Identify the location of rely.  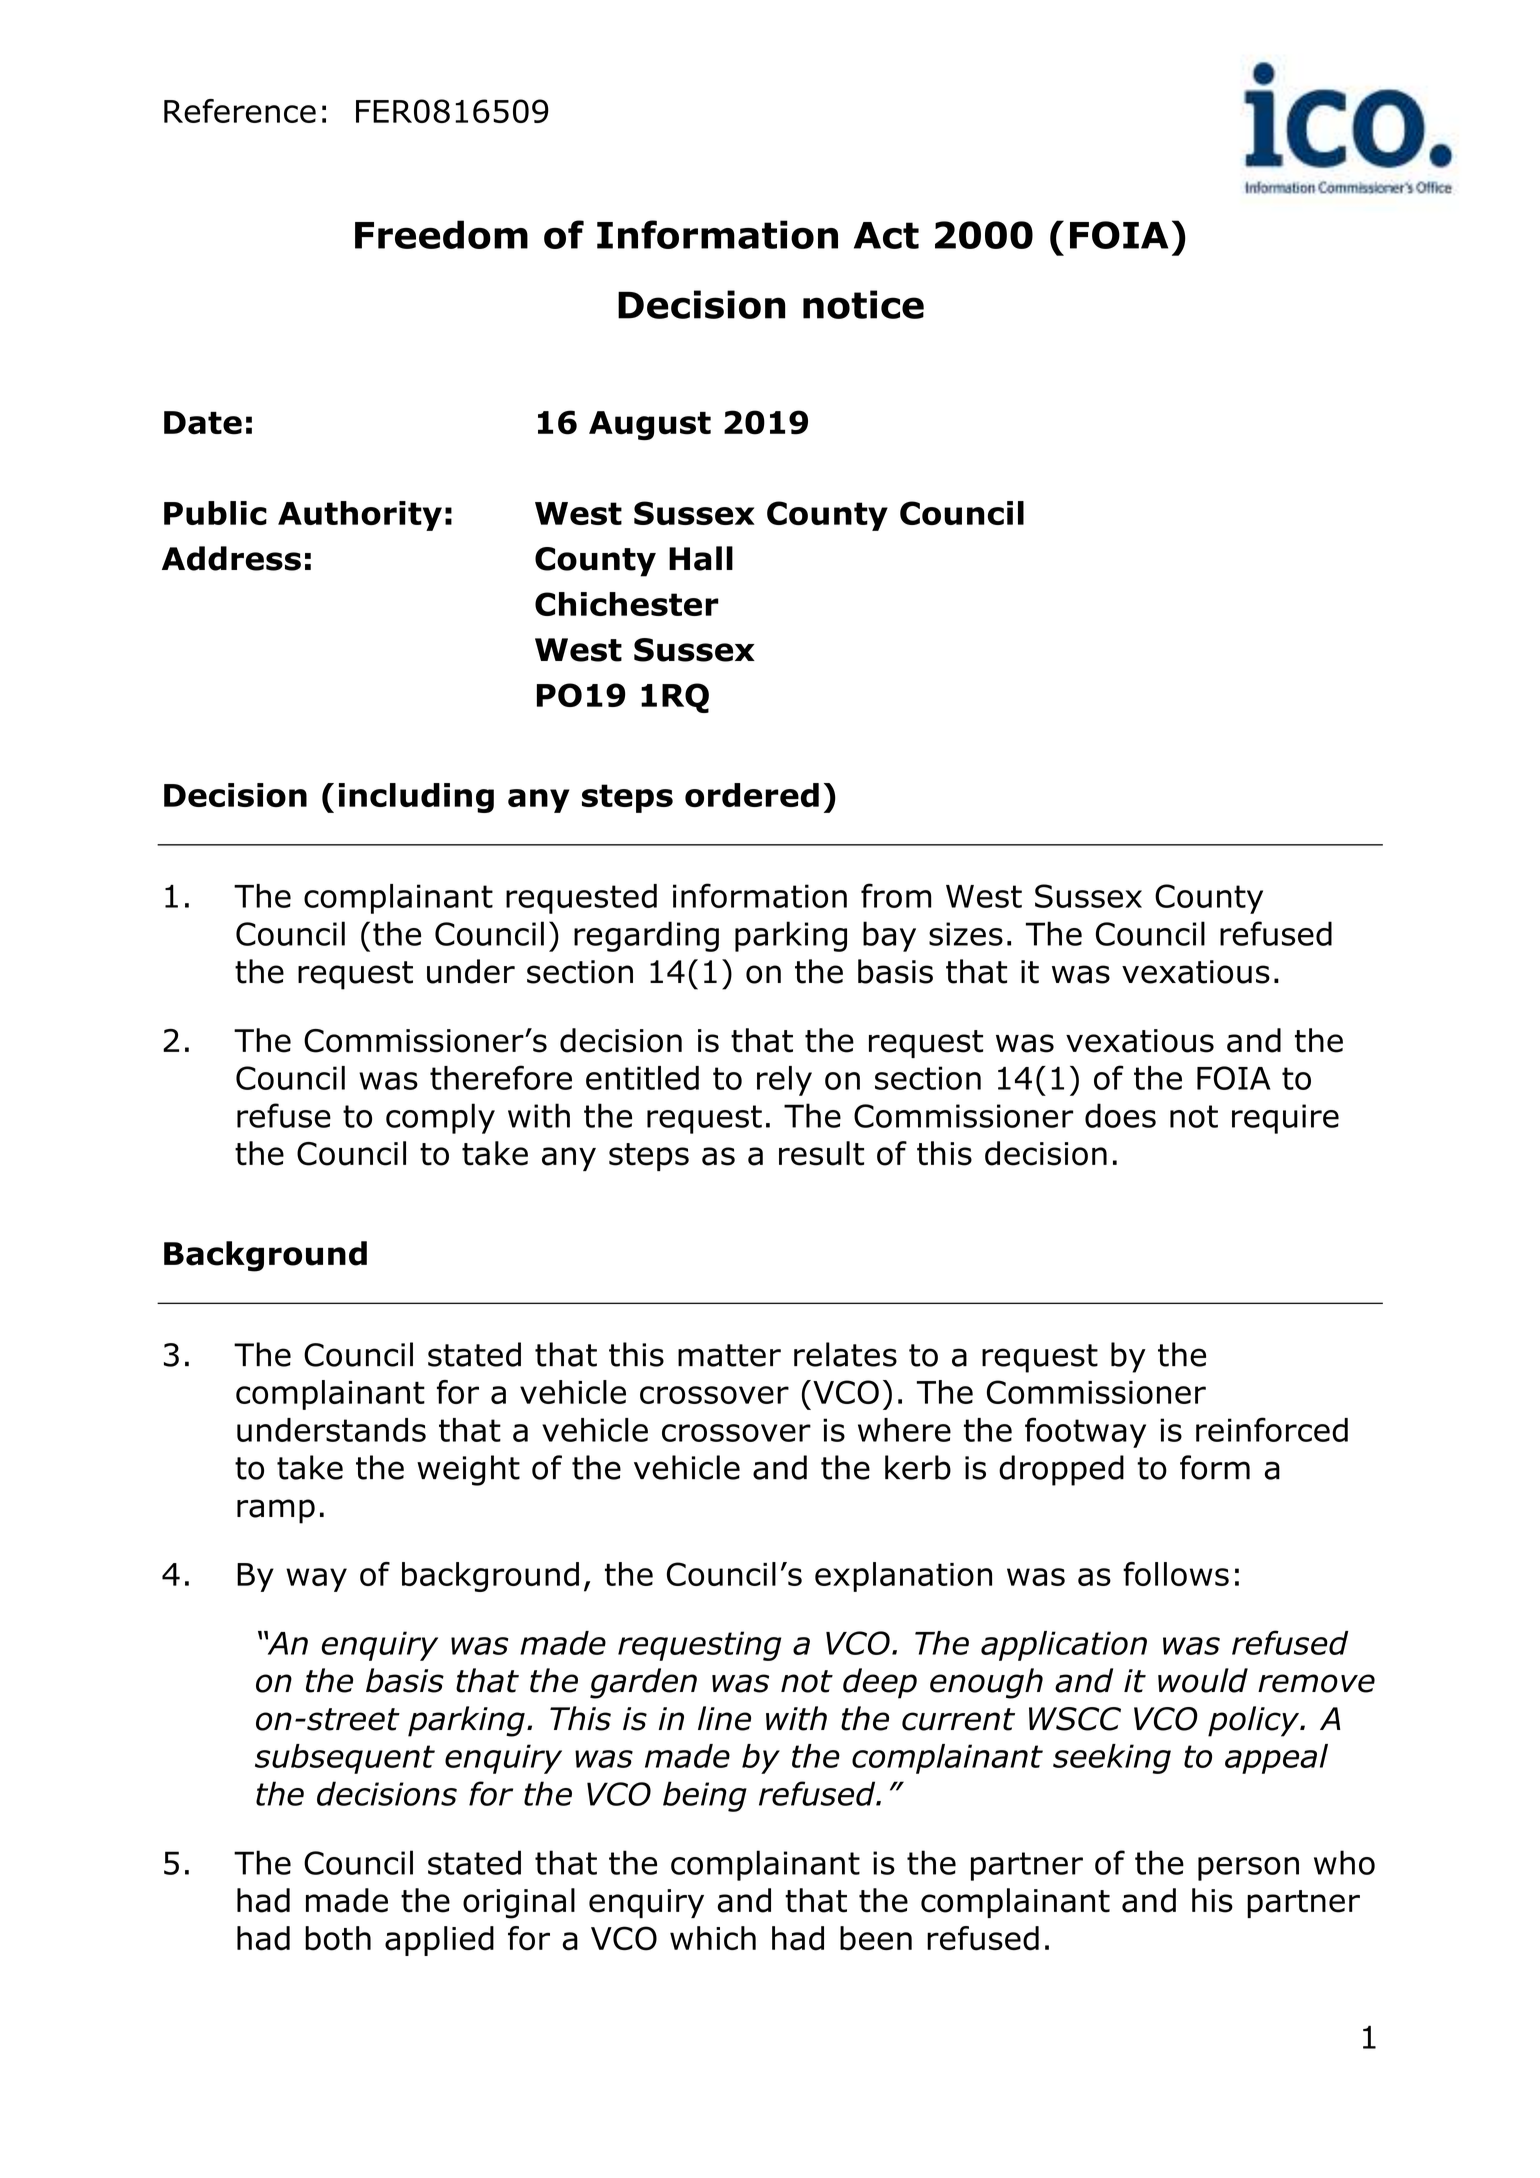
(784, 1081).
